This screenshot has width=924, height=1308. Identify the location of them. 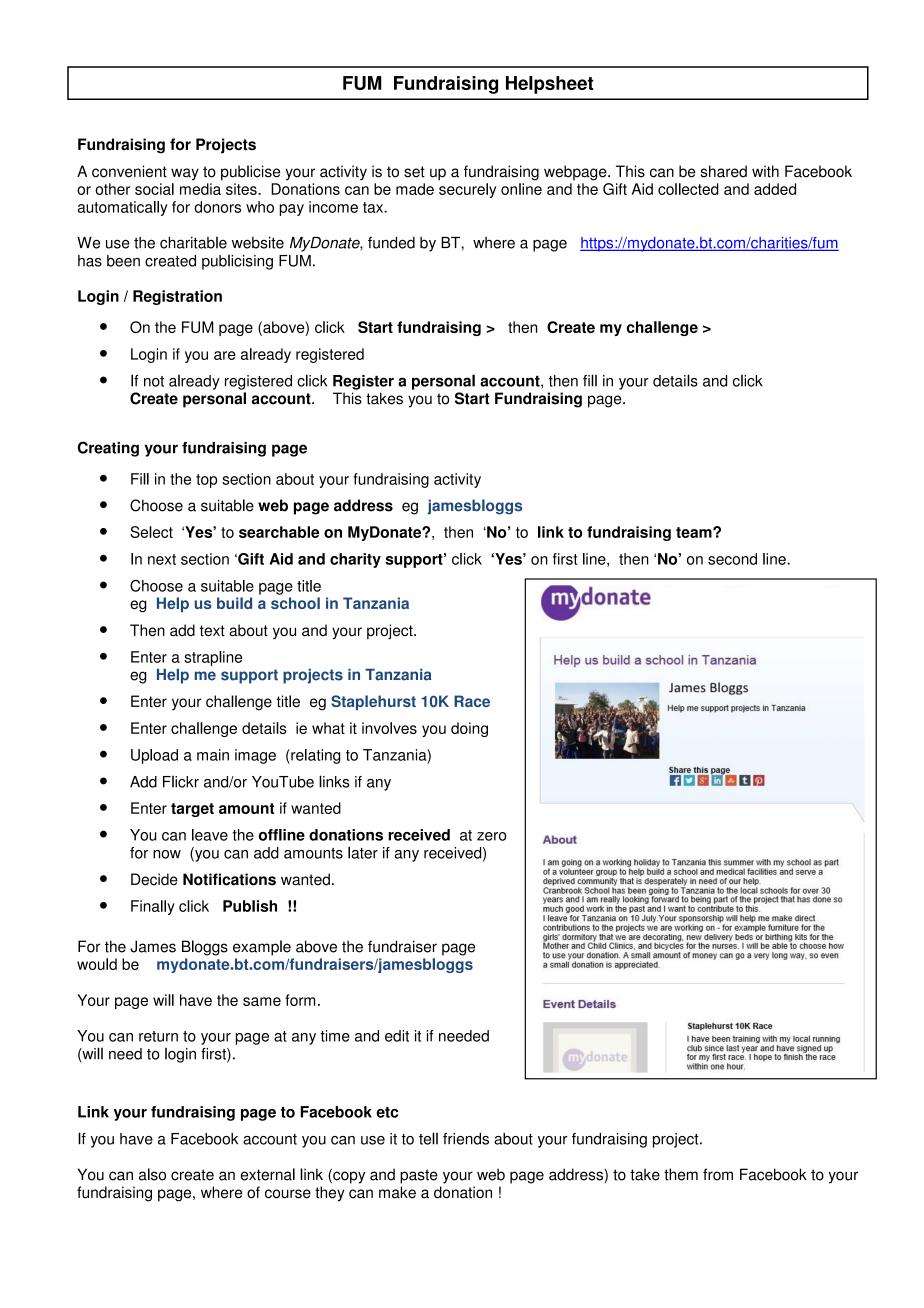
(681, 1174).
